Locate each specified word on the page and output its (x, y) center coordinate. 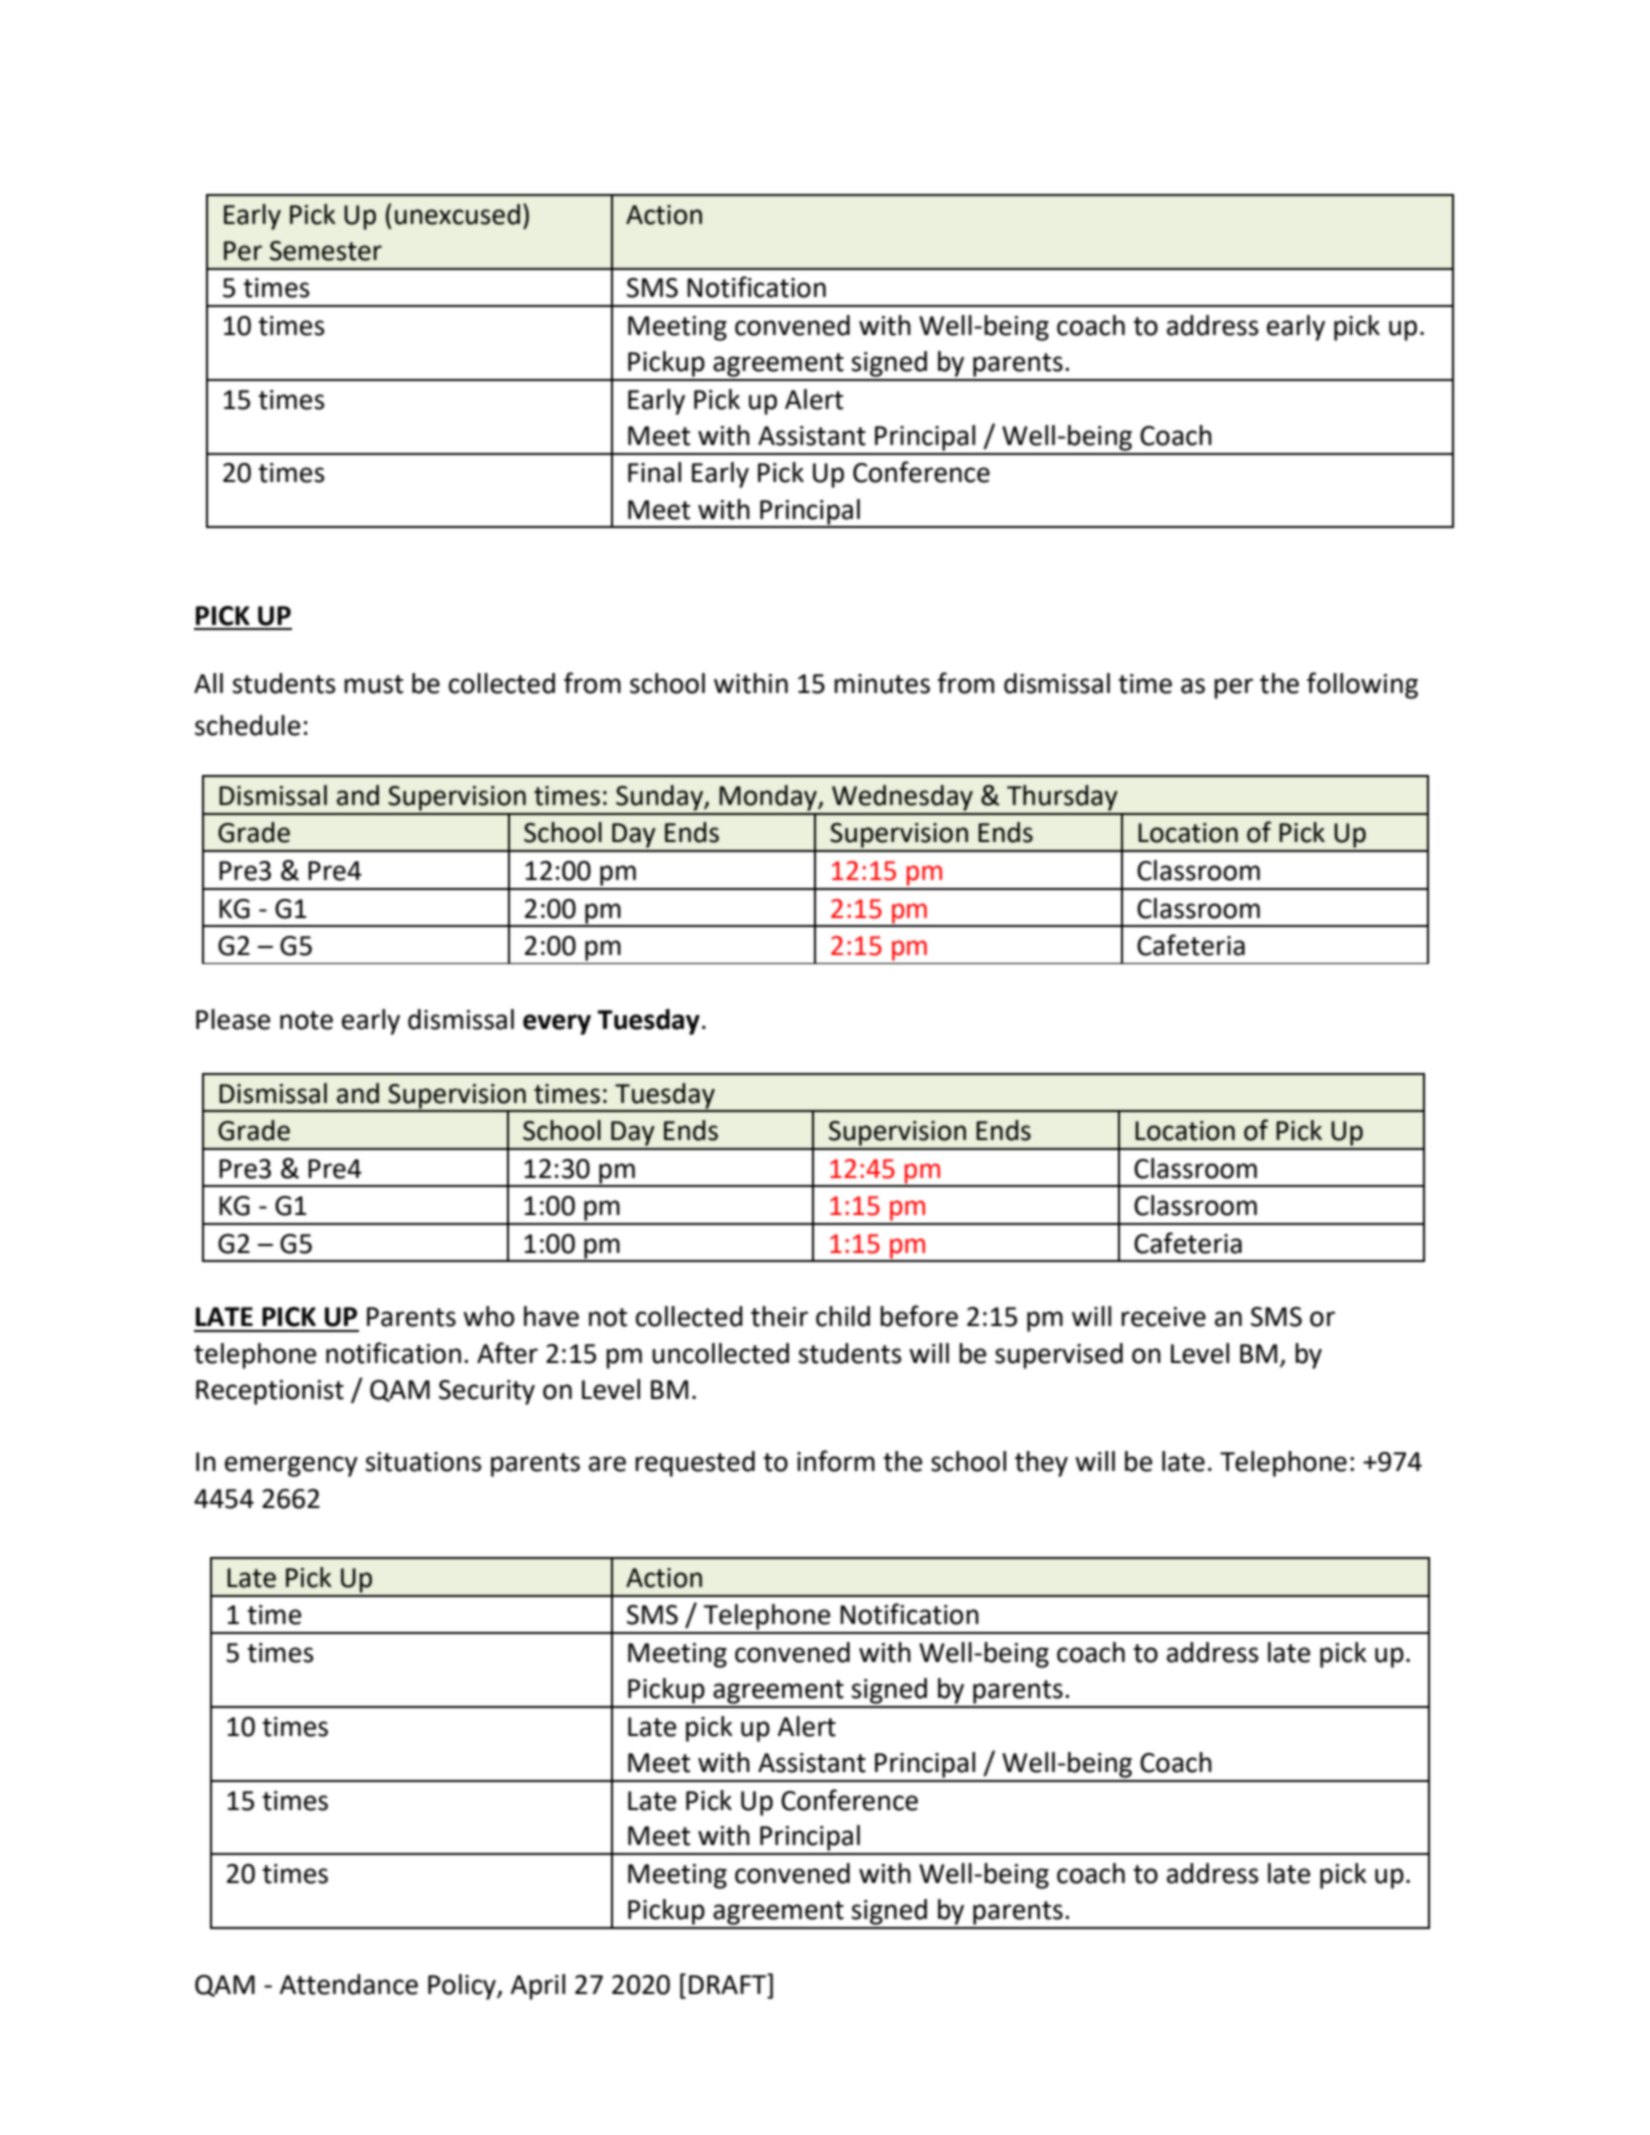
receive (1163, 1317)
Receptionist (270, 1392)
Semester (326, 251)
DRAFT (729, 1983)
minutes (882, 684)
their (779, 1316)
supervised (1059, 1356)
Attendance (348, 1984)
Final (654, 472)
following (1362, 685)
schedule (247, 725)
